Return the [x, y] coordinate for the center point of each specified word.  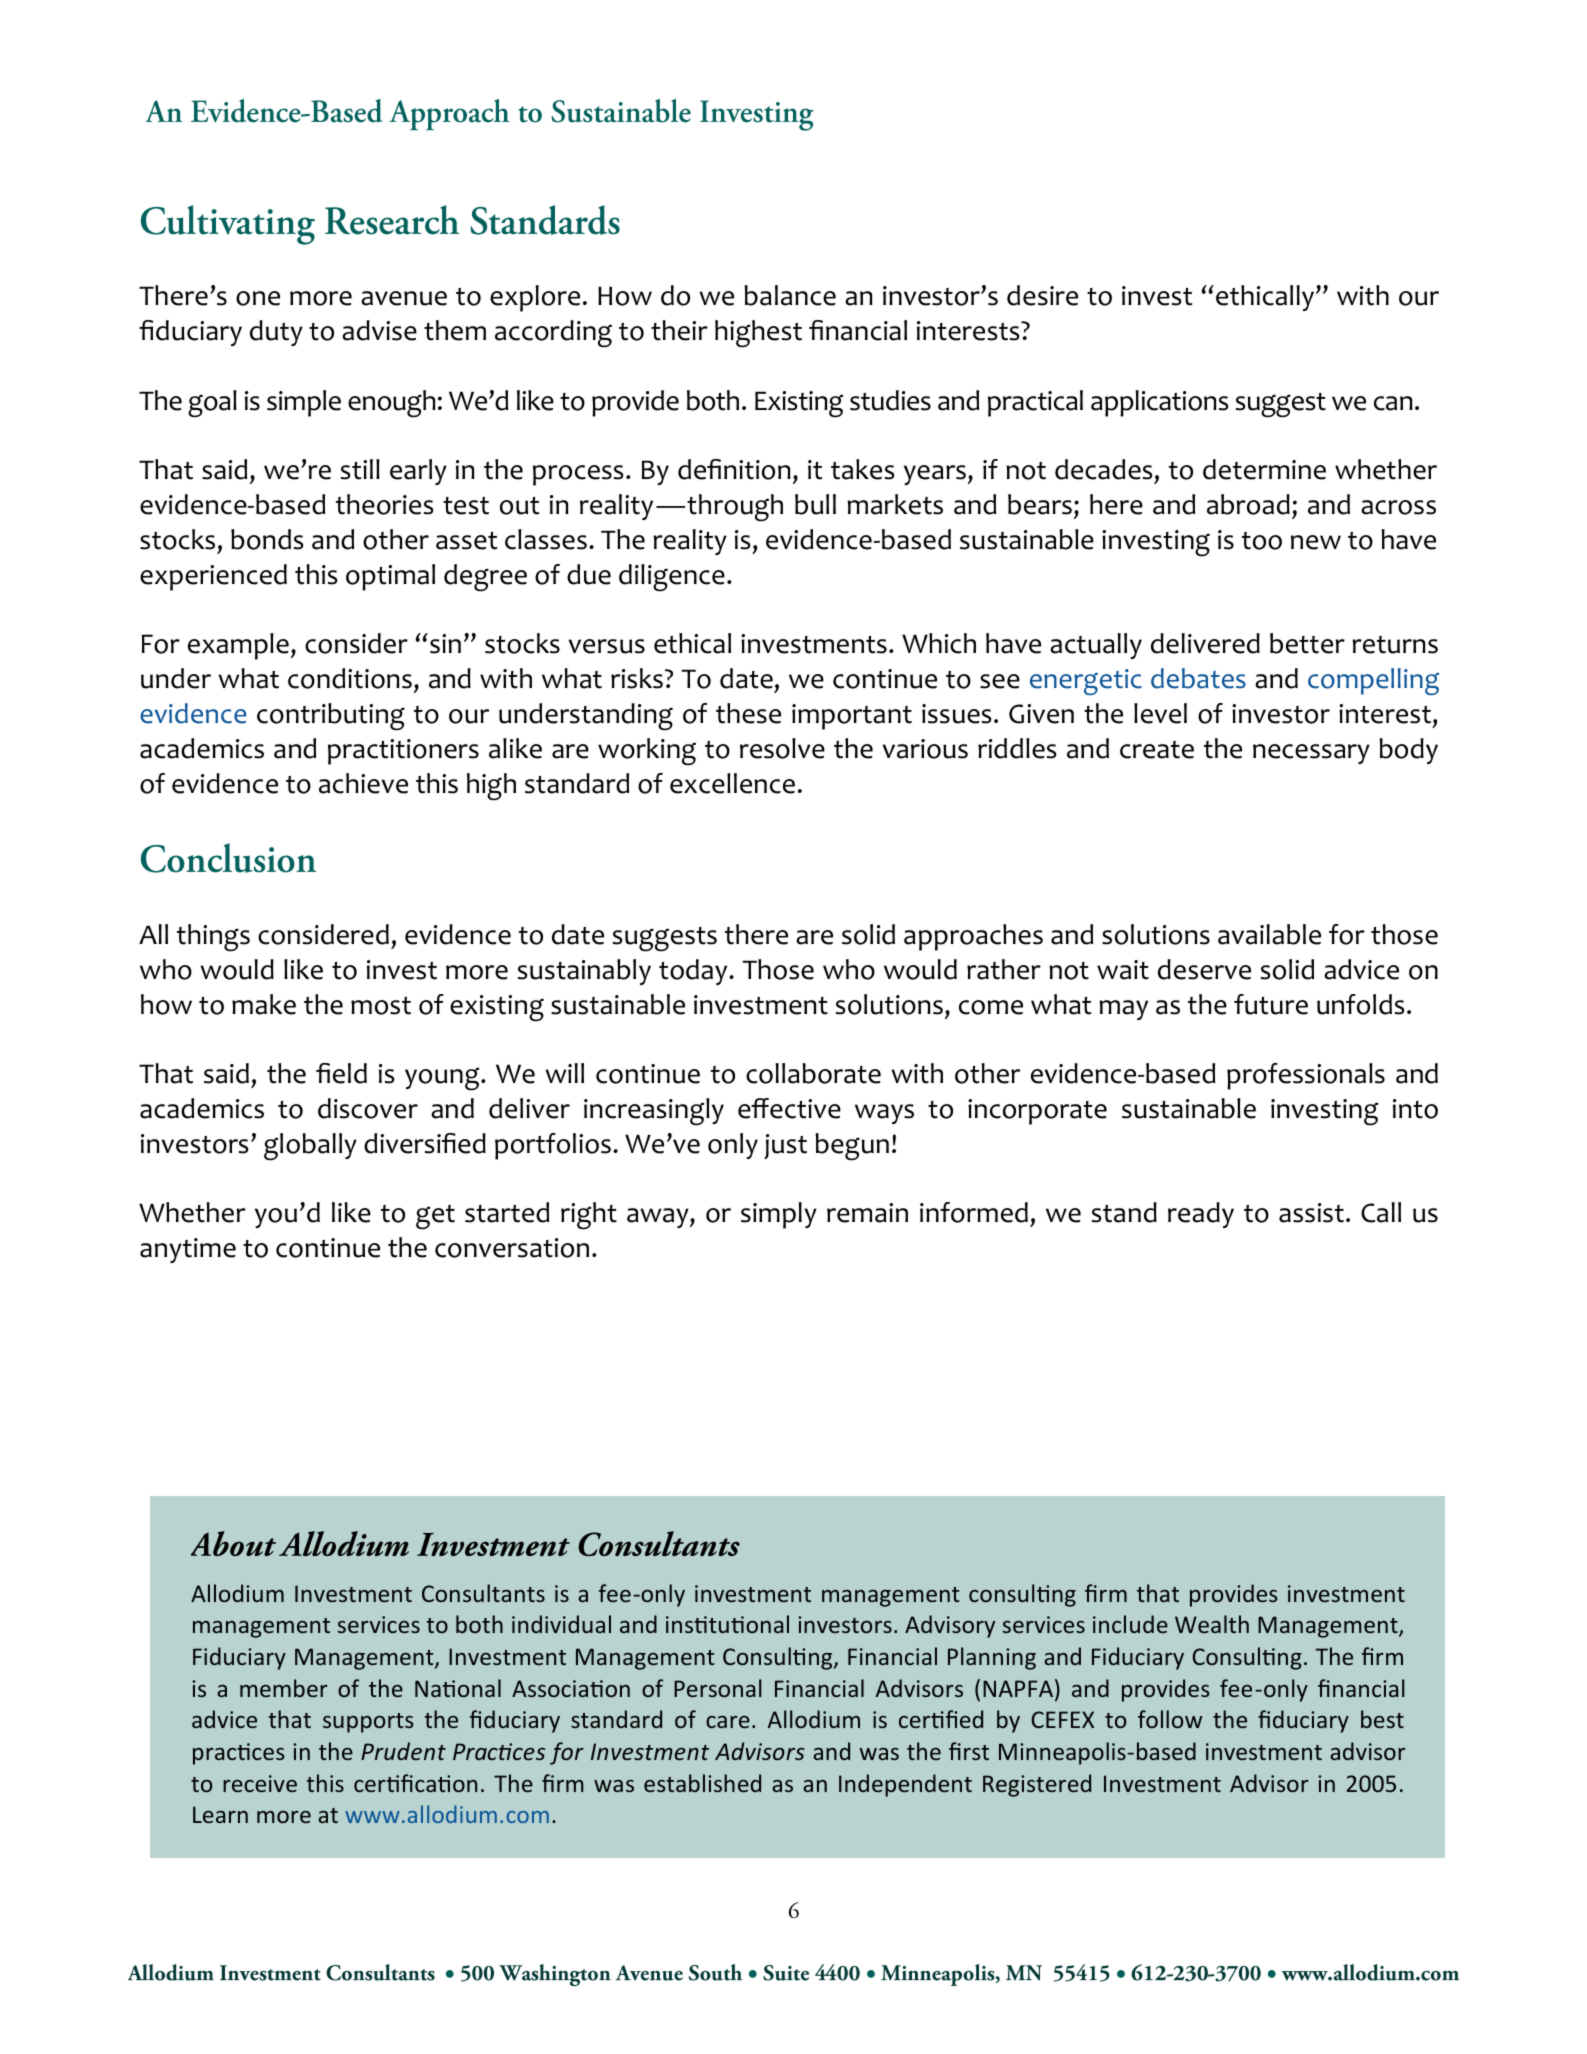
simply [779, 1215]
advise [379, 330]
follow [1170, 1719]
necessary [1311, 754]
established [702, 1783]
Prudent [403, 1751]
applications [1159, 403]
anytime [188, 1250]
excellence [732, 783]
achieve [363, 783]
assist [1311, 1213]
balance [790, 295]
